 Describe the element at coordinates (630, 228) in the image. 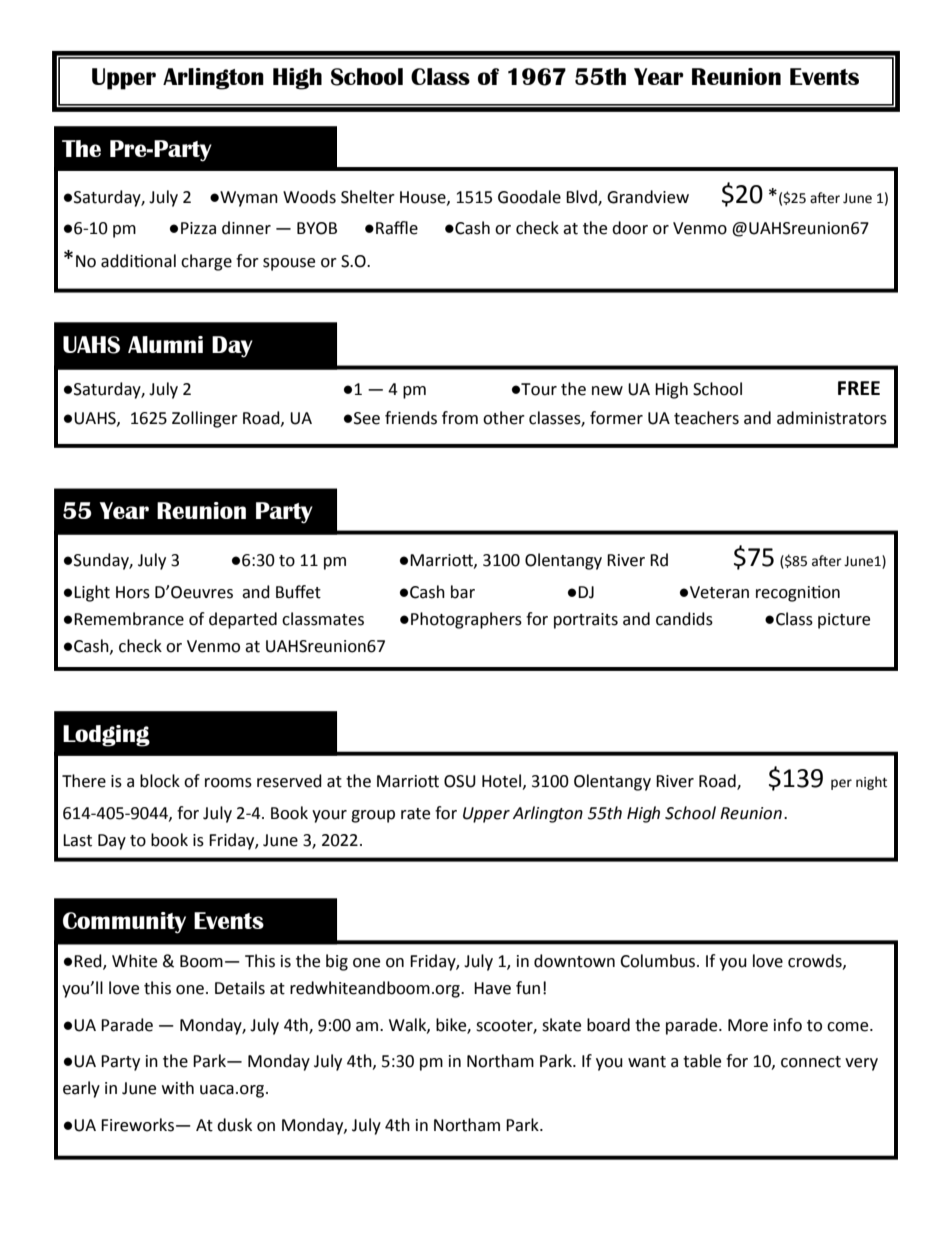

I see `door` at that location.
